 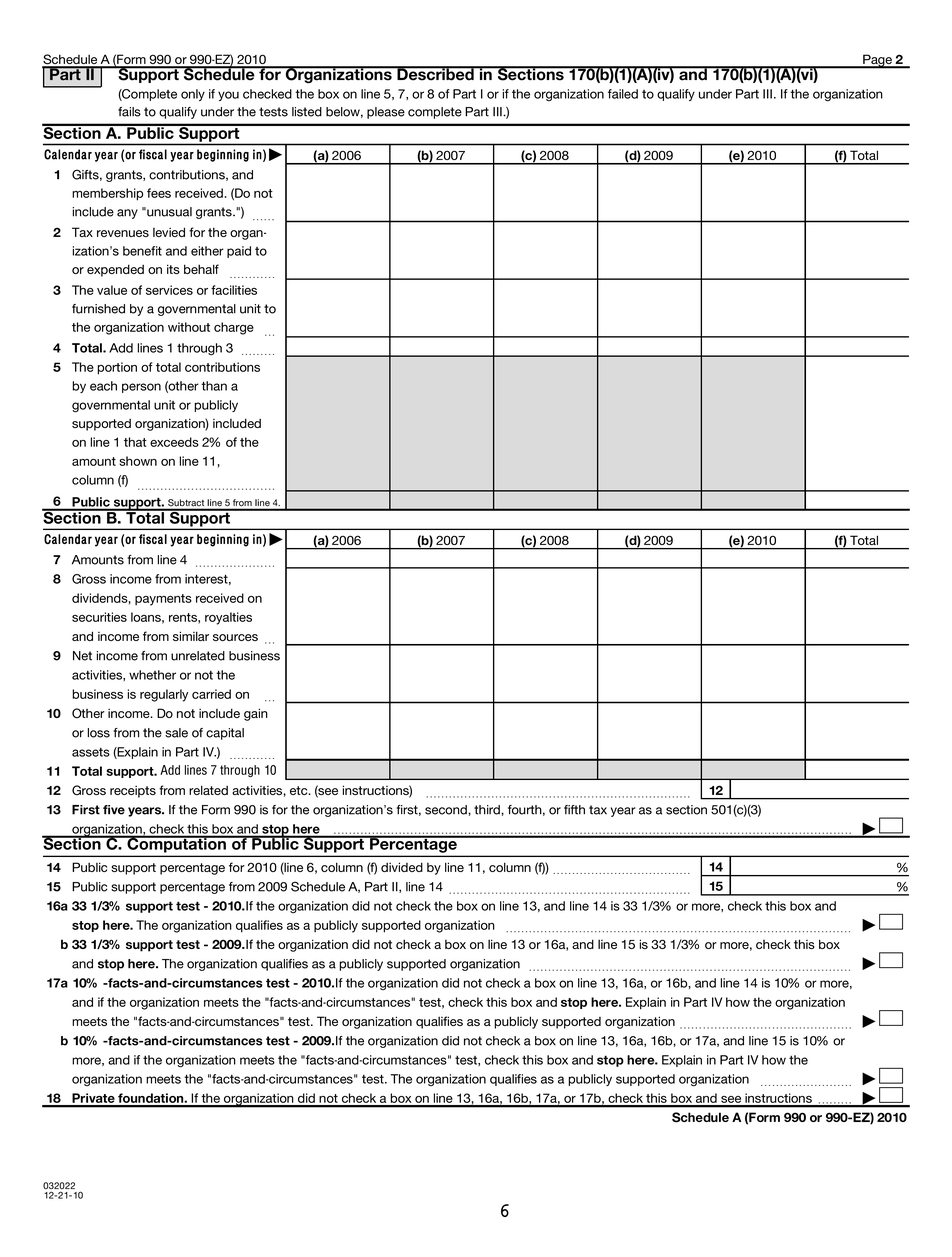 I want to click on fails, so click(x=129, y=112).
